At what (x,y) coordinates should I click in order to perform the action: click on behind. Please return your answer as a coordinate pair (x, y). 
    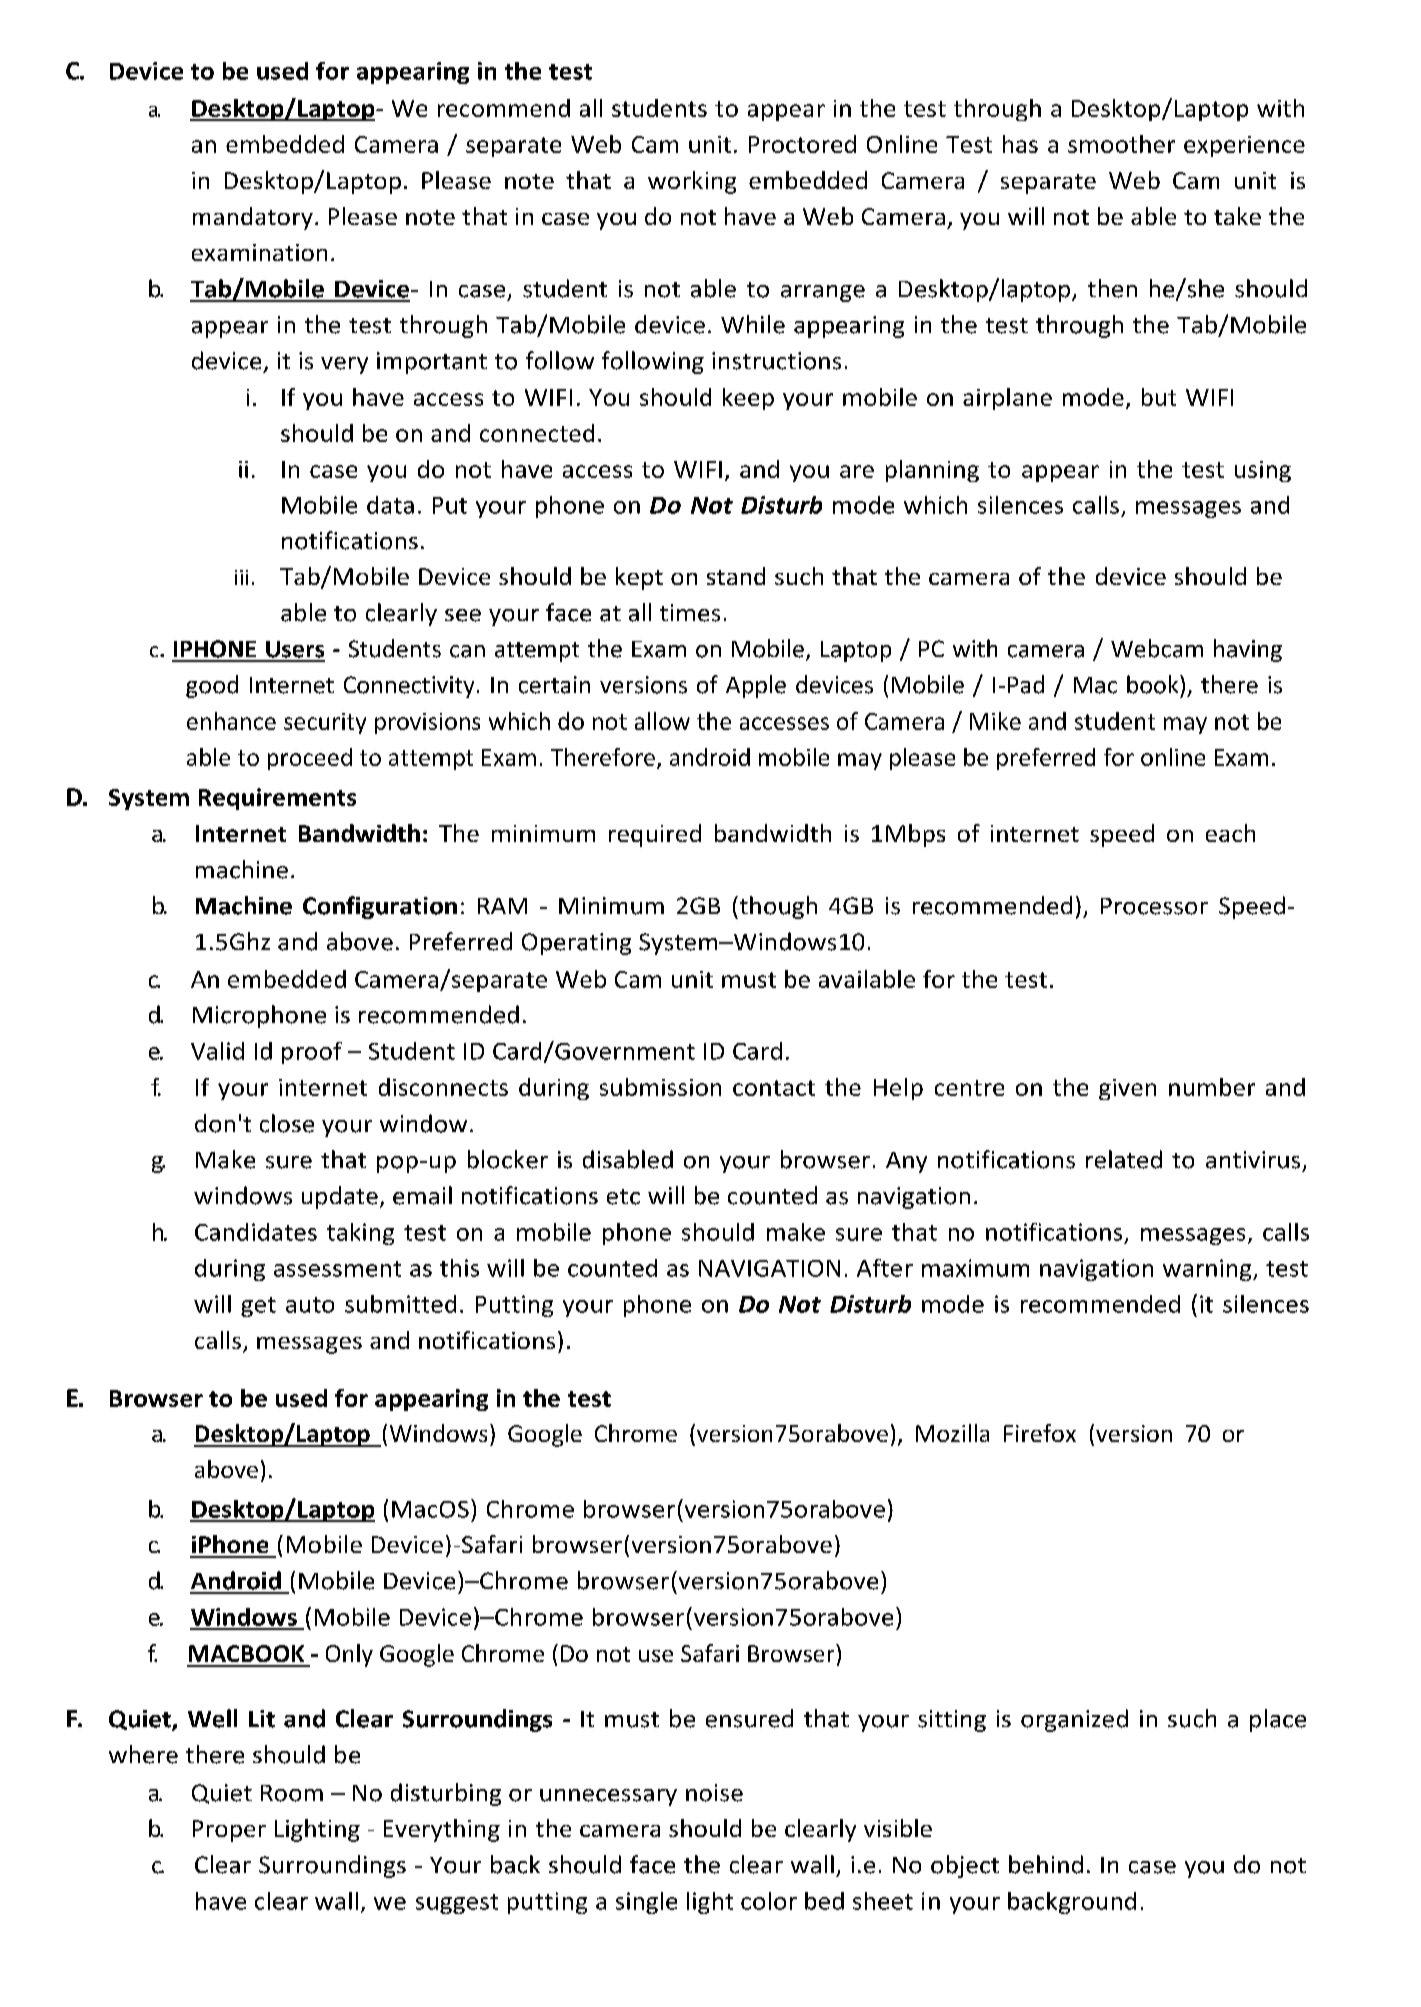
    Looking at the image, I should click on (1046, 1864).
